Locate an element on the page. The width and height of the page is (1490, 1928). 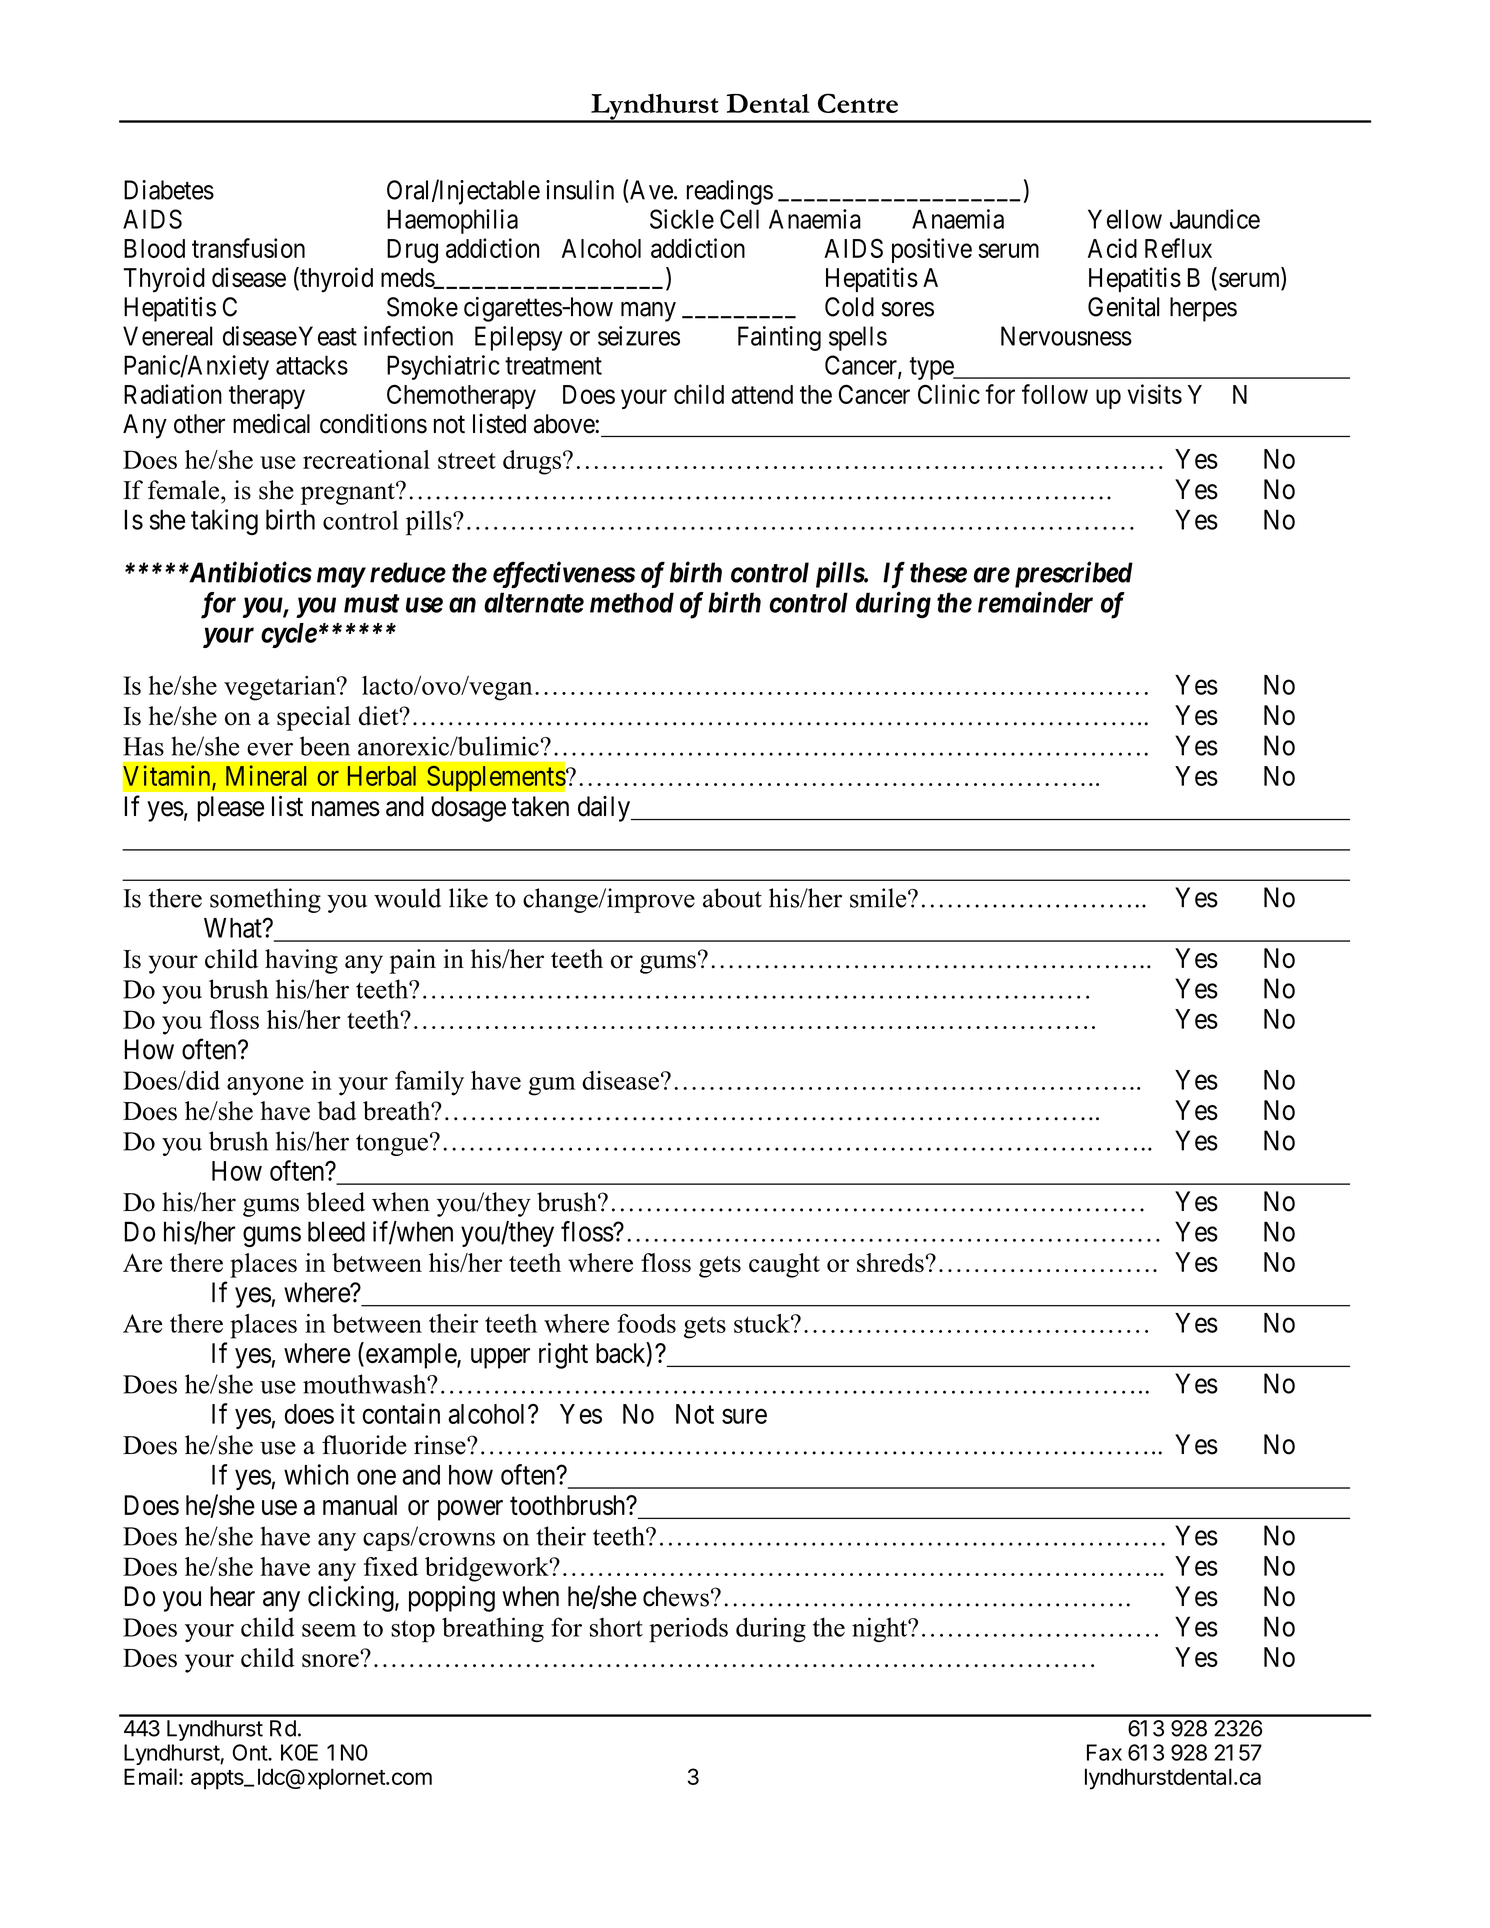
remainder is located at coordinates (1035, 602).
